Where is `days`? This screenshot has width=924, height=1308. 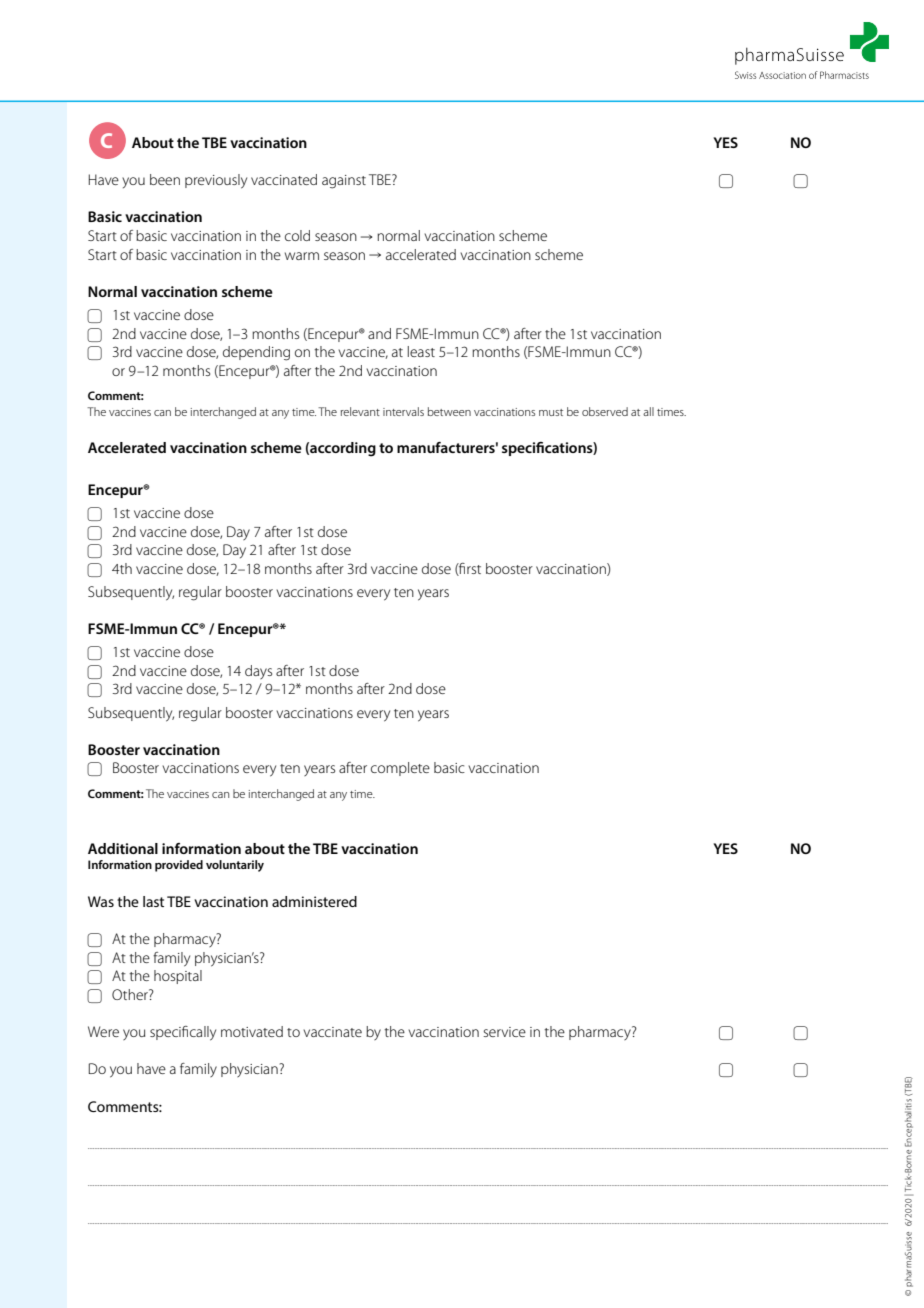
days is located at coordinates (258, 672).
